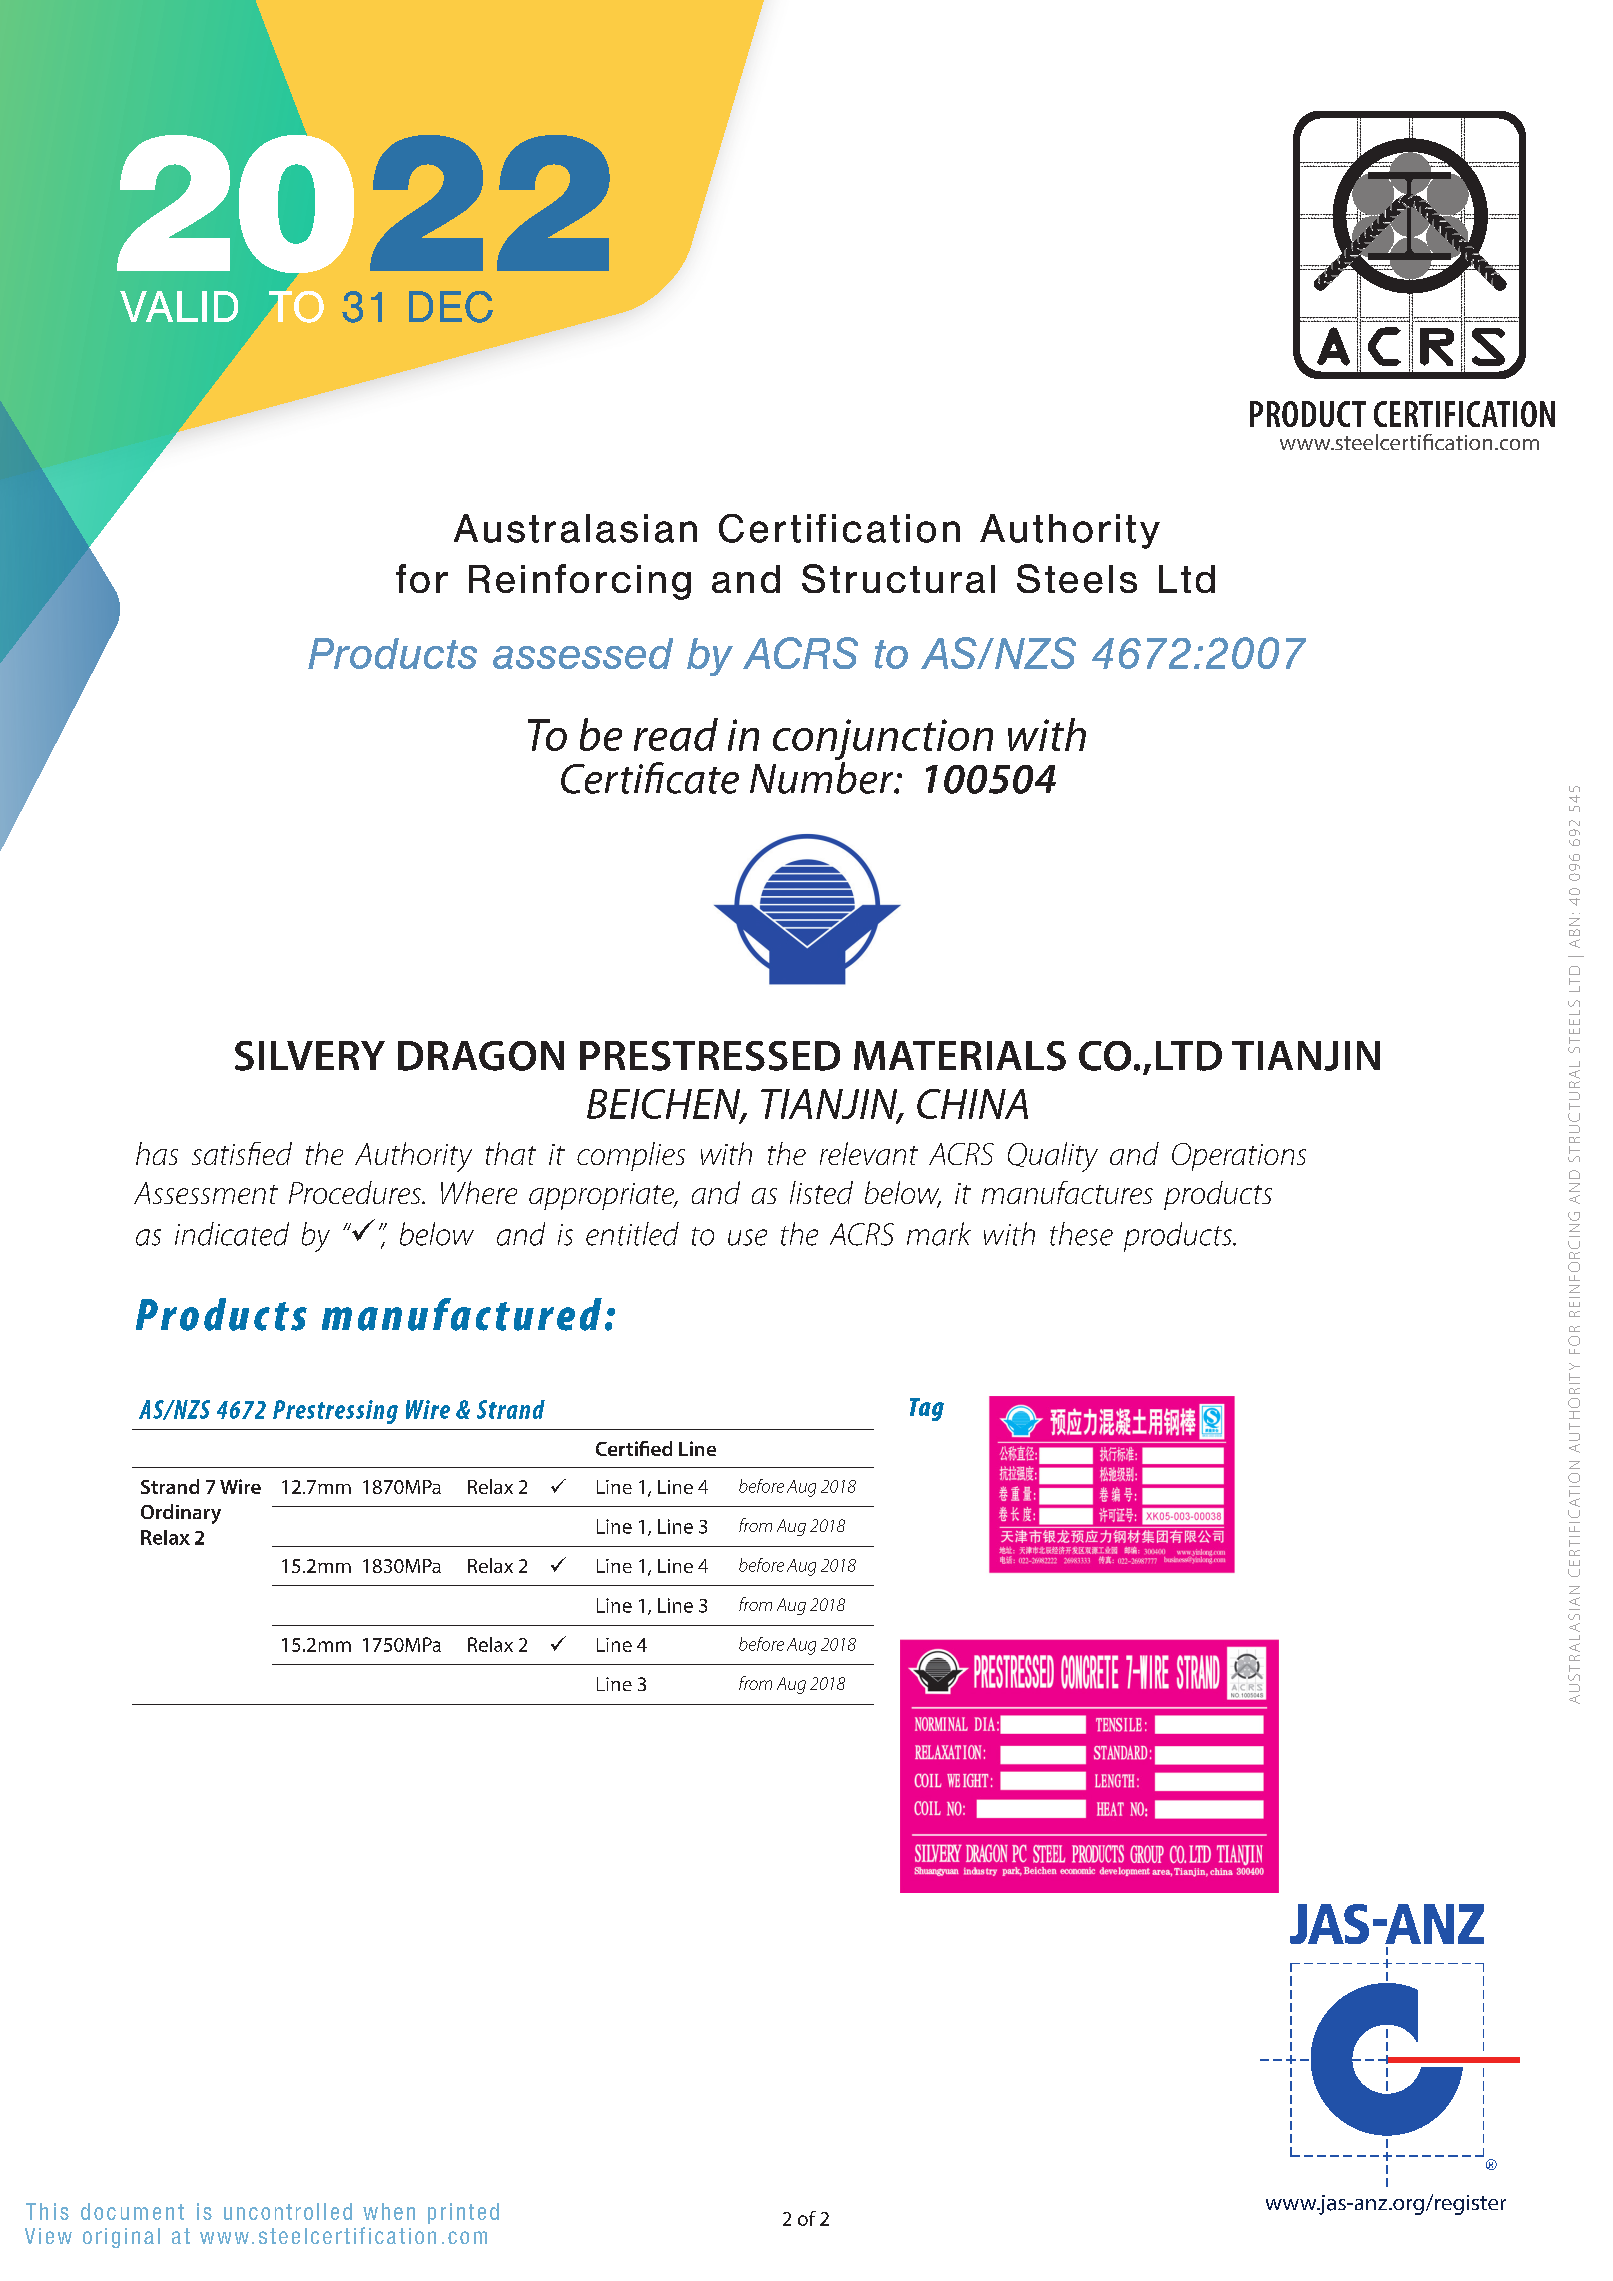  I want to click on DEC, so click(451, 307).
